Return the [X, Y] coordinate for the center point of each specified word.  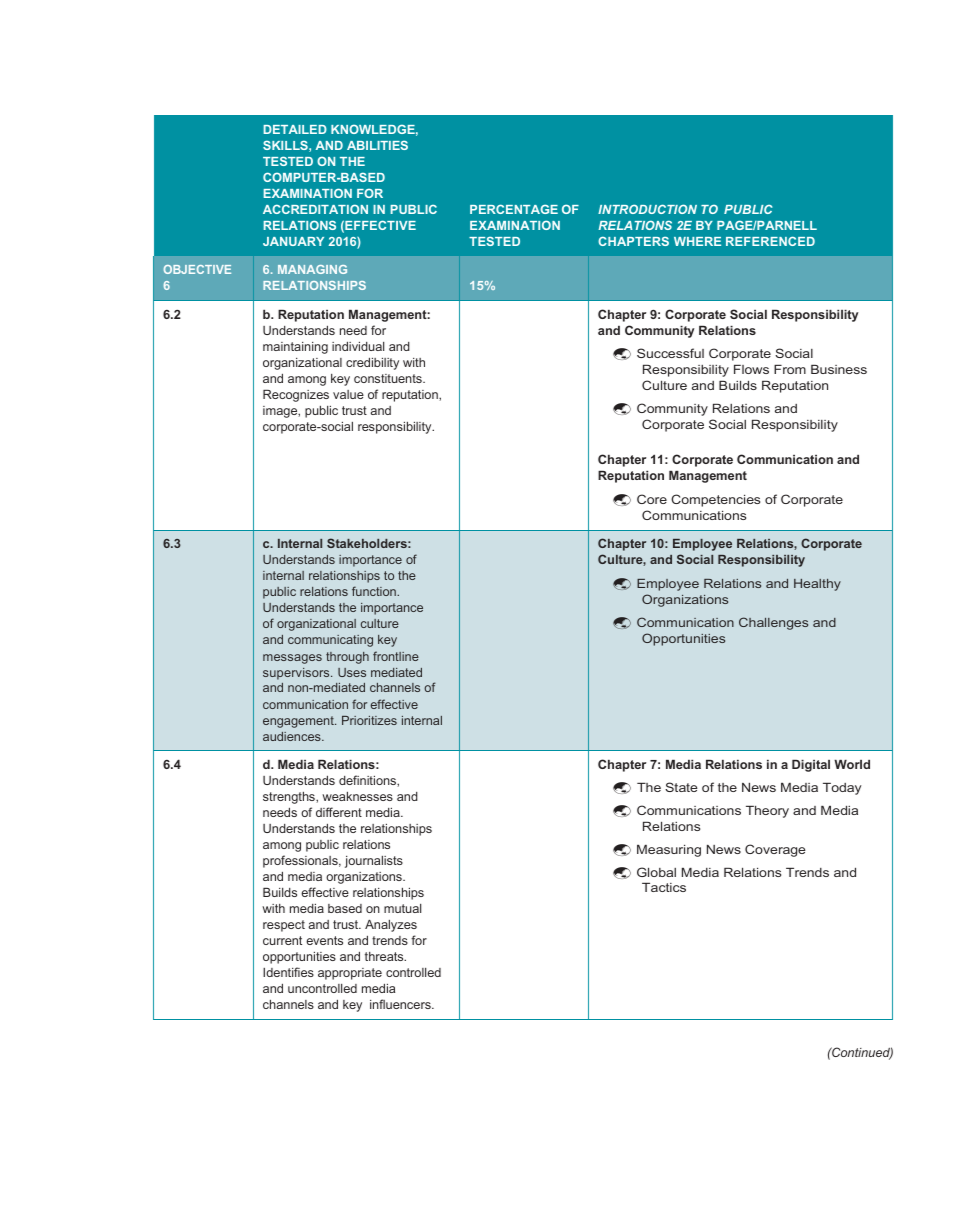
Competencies [715, 500]
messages [292, 659]
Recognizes [296, 395]
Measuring [669, 850]
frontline [396, 656]
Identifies [288, 972]
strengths [290, 798]
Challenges [773, 623]
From [790, 369]
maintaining [295, 348]
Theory [767, 811]
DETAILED [295, 129]
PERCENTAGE [514, 209]
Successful [670, 353]
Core [652, 499]
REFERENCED [770, 241]
